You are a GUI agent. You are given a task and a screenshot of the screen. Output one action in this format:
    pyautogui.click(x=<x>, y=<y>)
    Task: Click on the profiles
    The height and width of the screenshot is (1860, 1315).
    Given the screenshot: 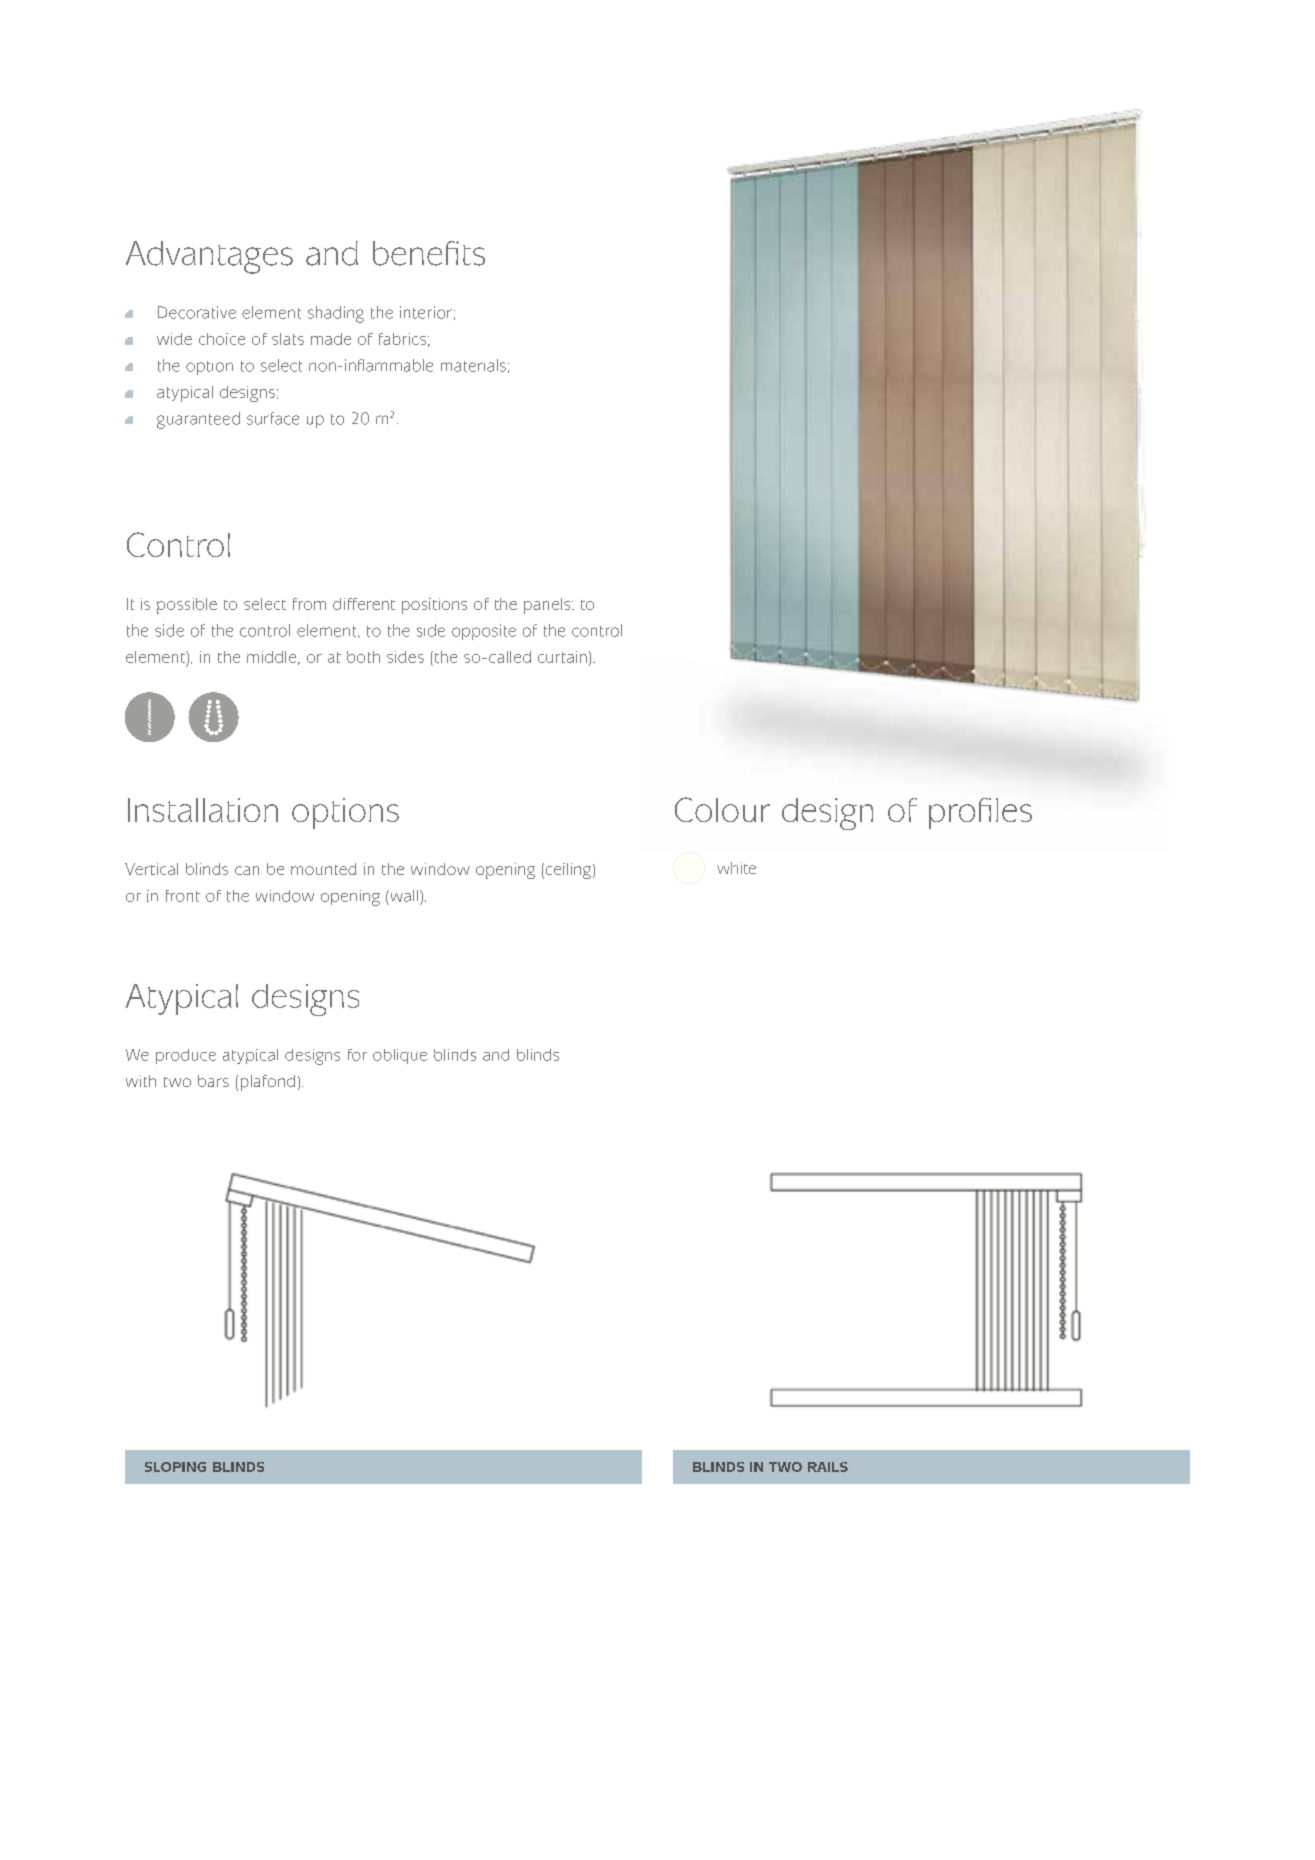 What is the action you would take?
    pyautogui.click(x=980, y=813)
